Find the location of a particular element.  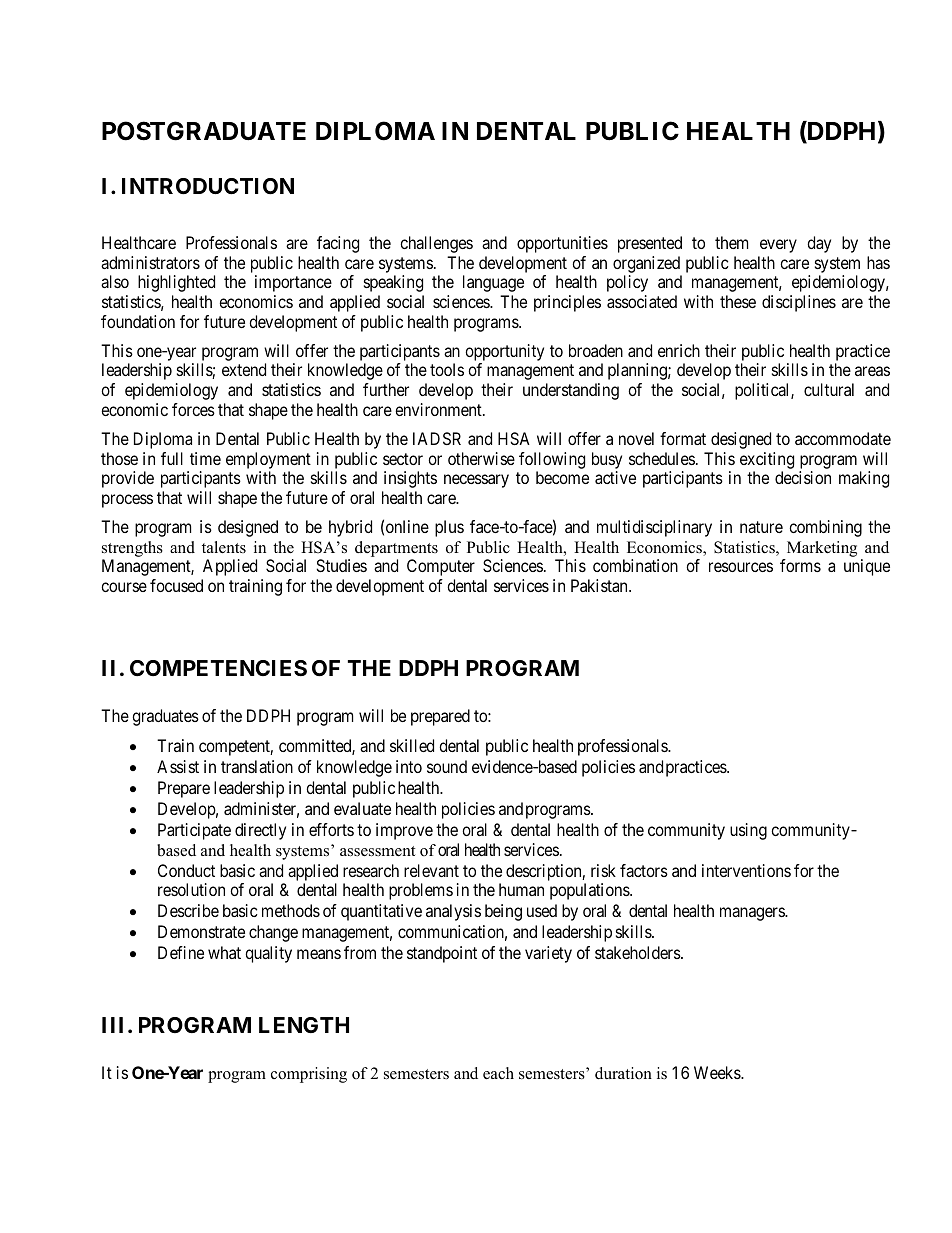

human is located at coordinates (521, 889).
